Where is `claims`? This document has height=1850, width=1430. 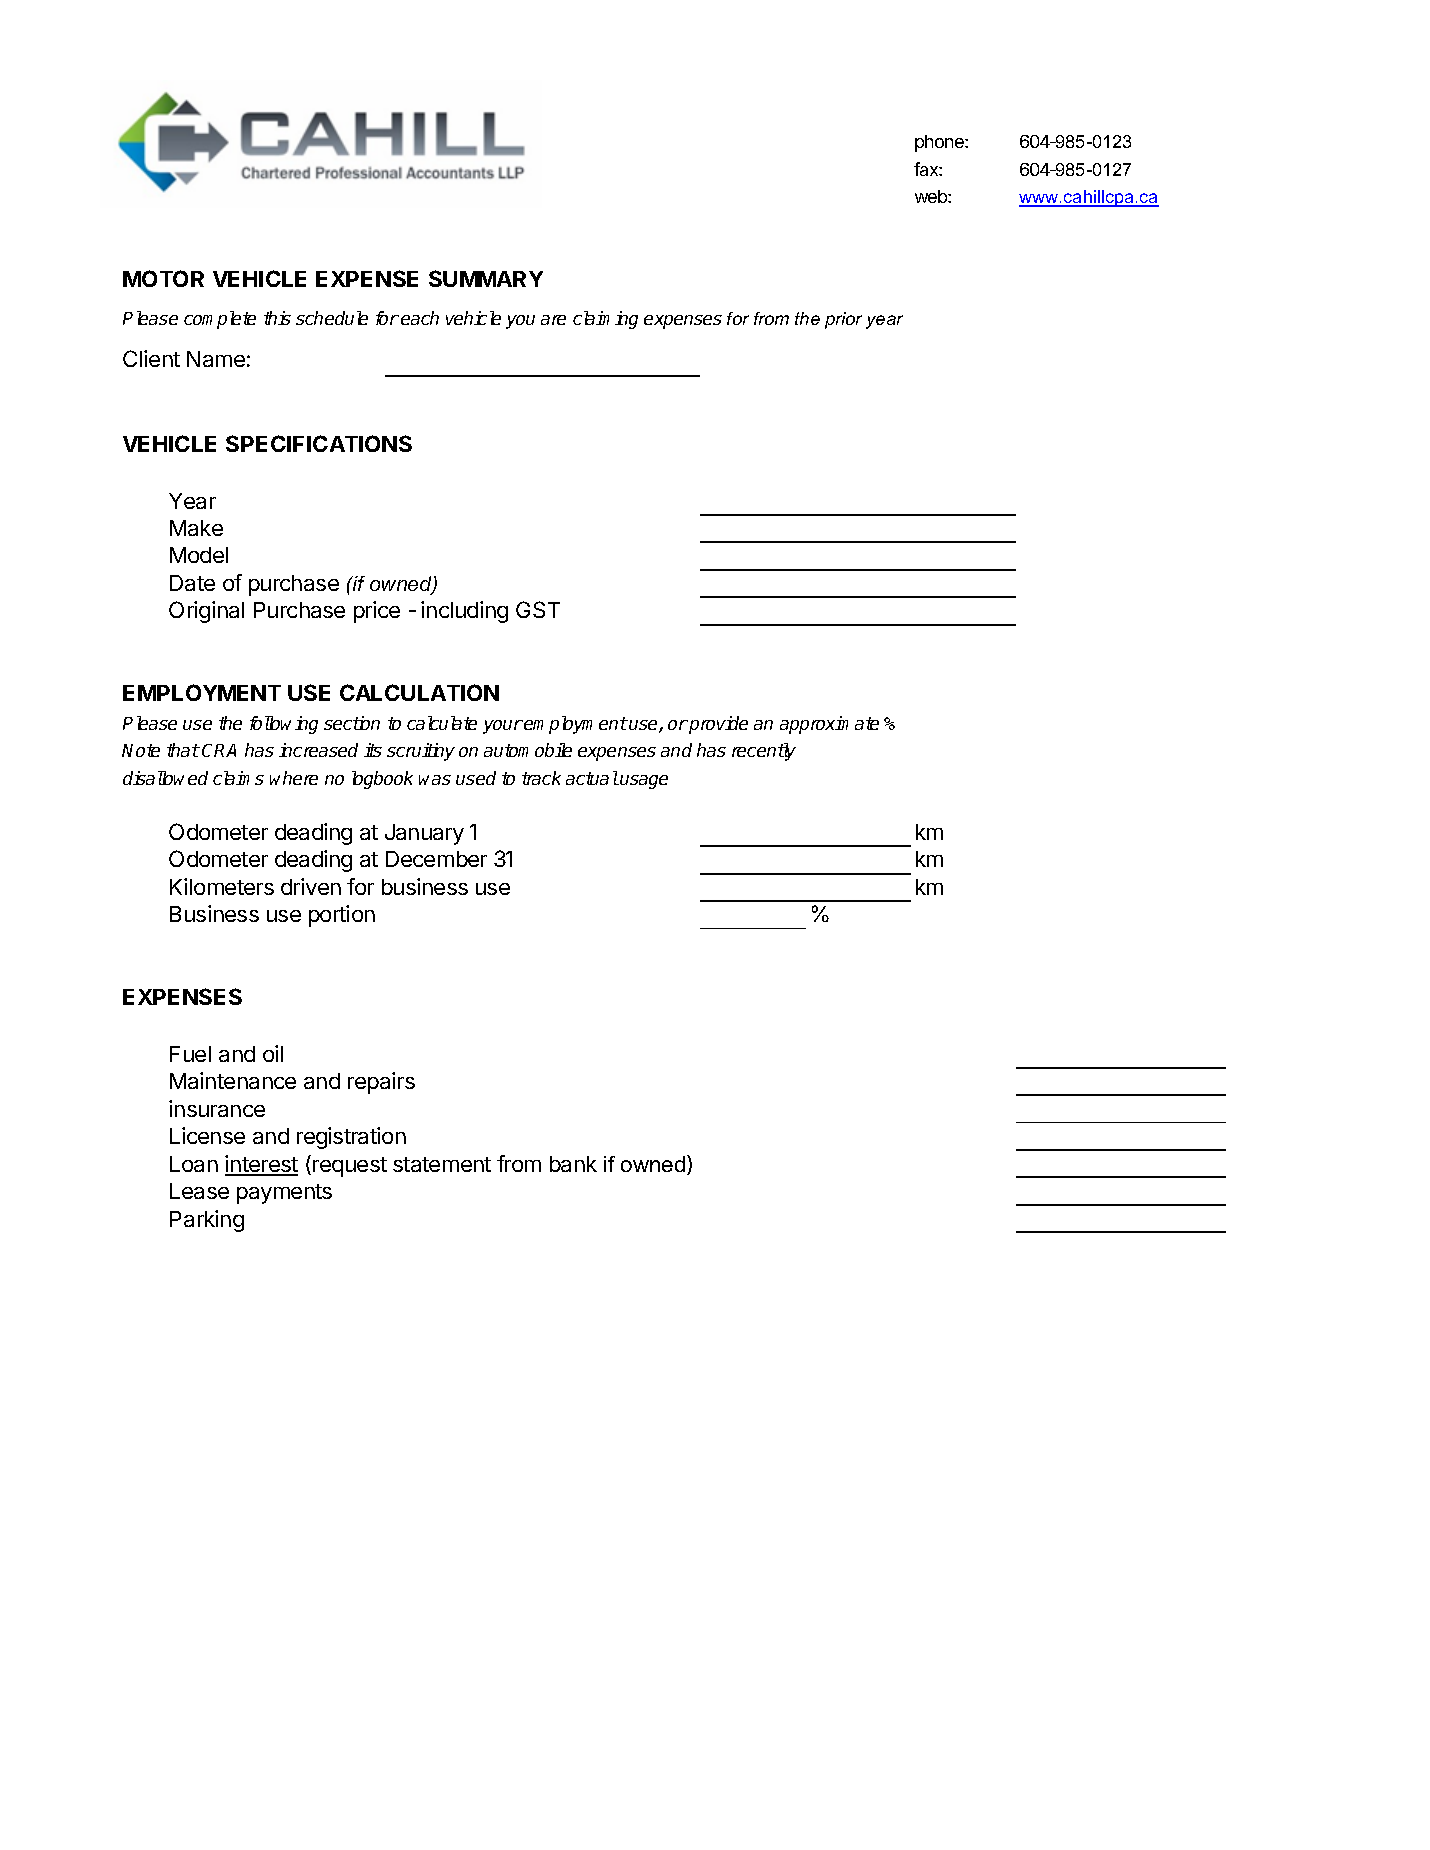
claims is located at coordinates (238, 778).
